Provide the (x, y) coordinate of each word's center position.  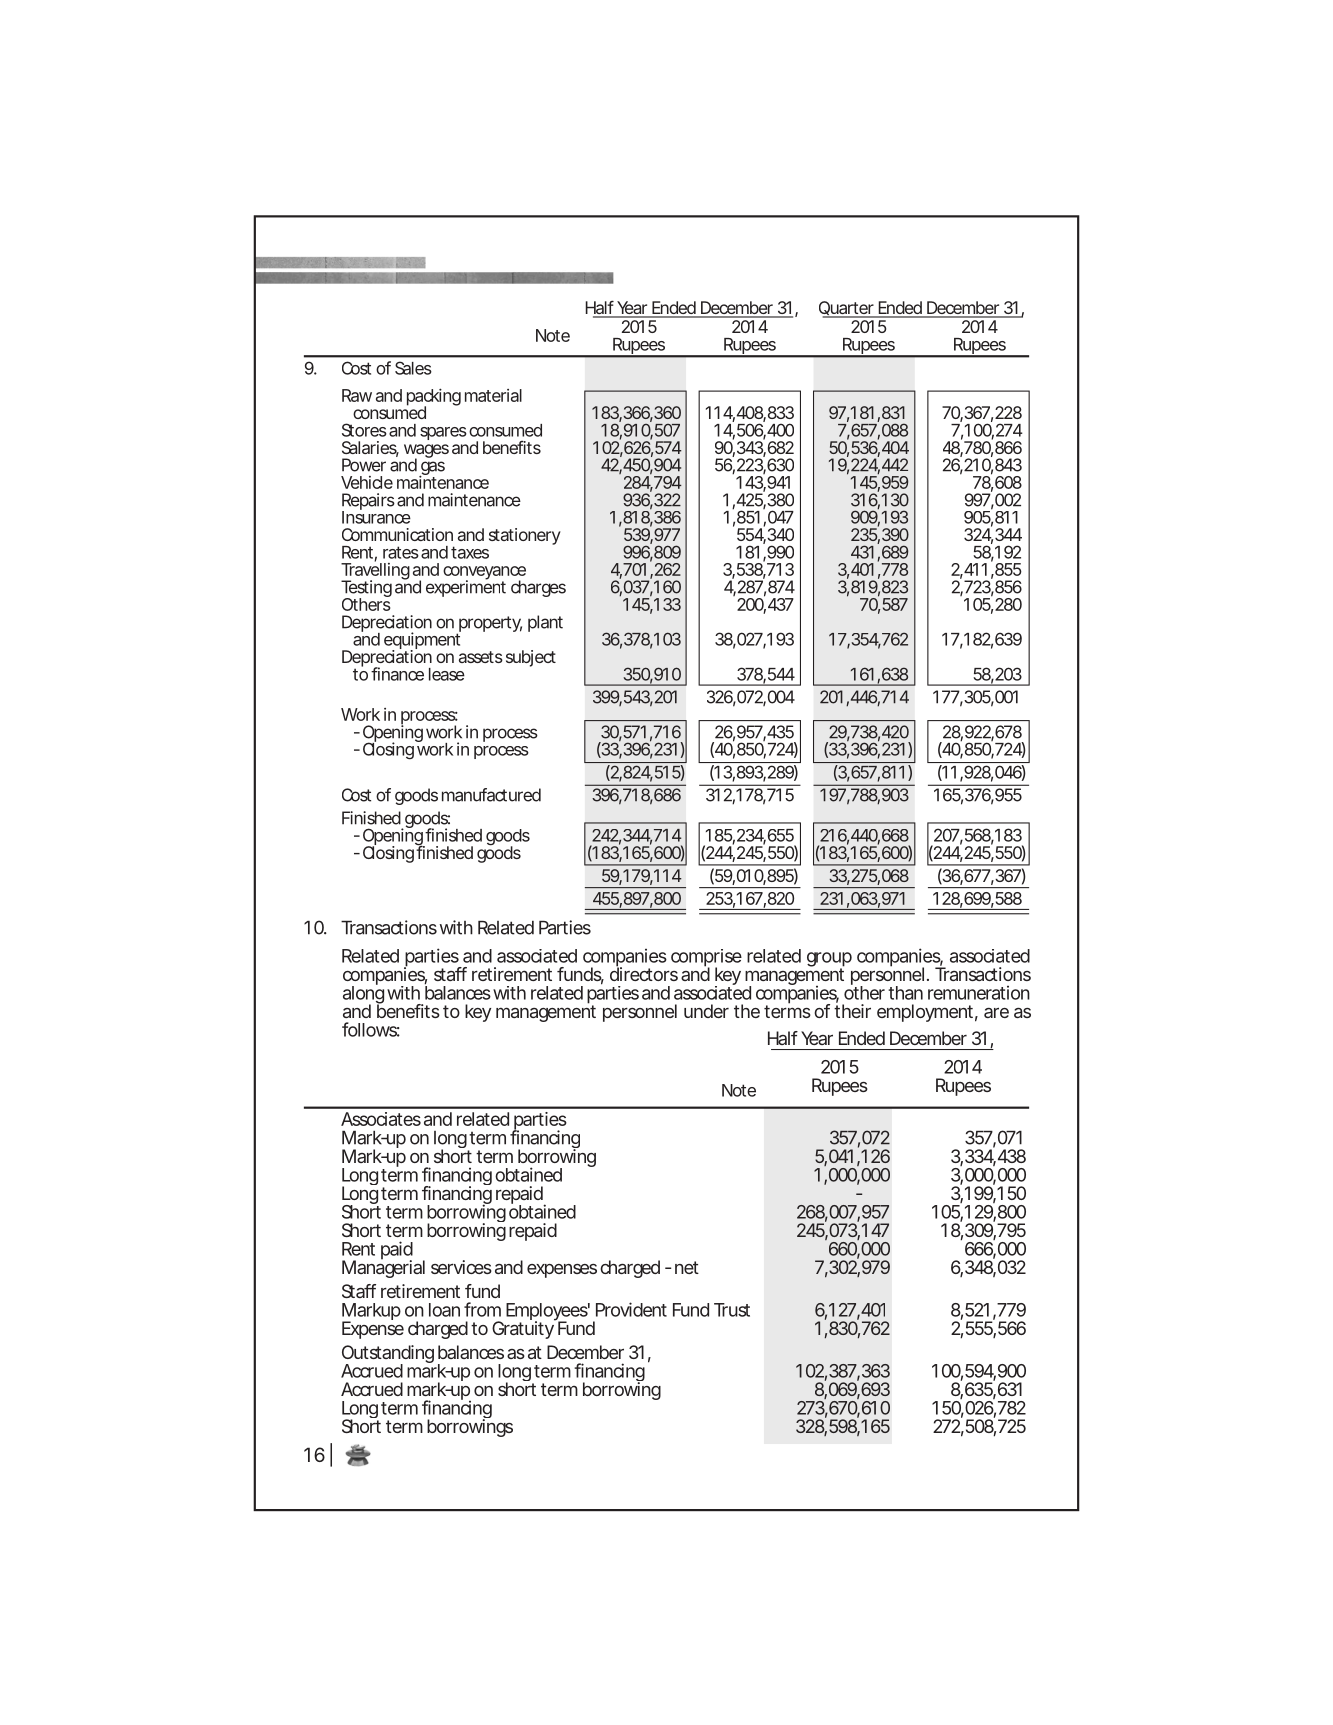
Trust (732, 1310)
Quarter (848, 309)
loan (444, 1310)
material (493, 395)
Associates (381, 1119)
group (829, 961)
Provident (631, 1309)
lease (447, 674)
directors (644, 973)
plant (545, 623)
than (905, 993)
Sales (413, 368)
